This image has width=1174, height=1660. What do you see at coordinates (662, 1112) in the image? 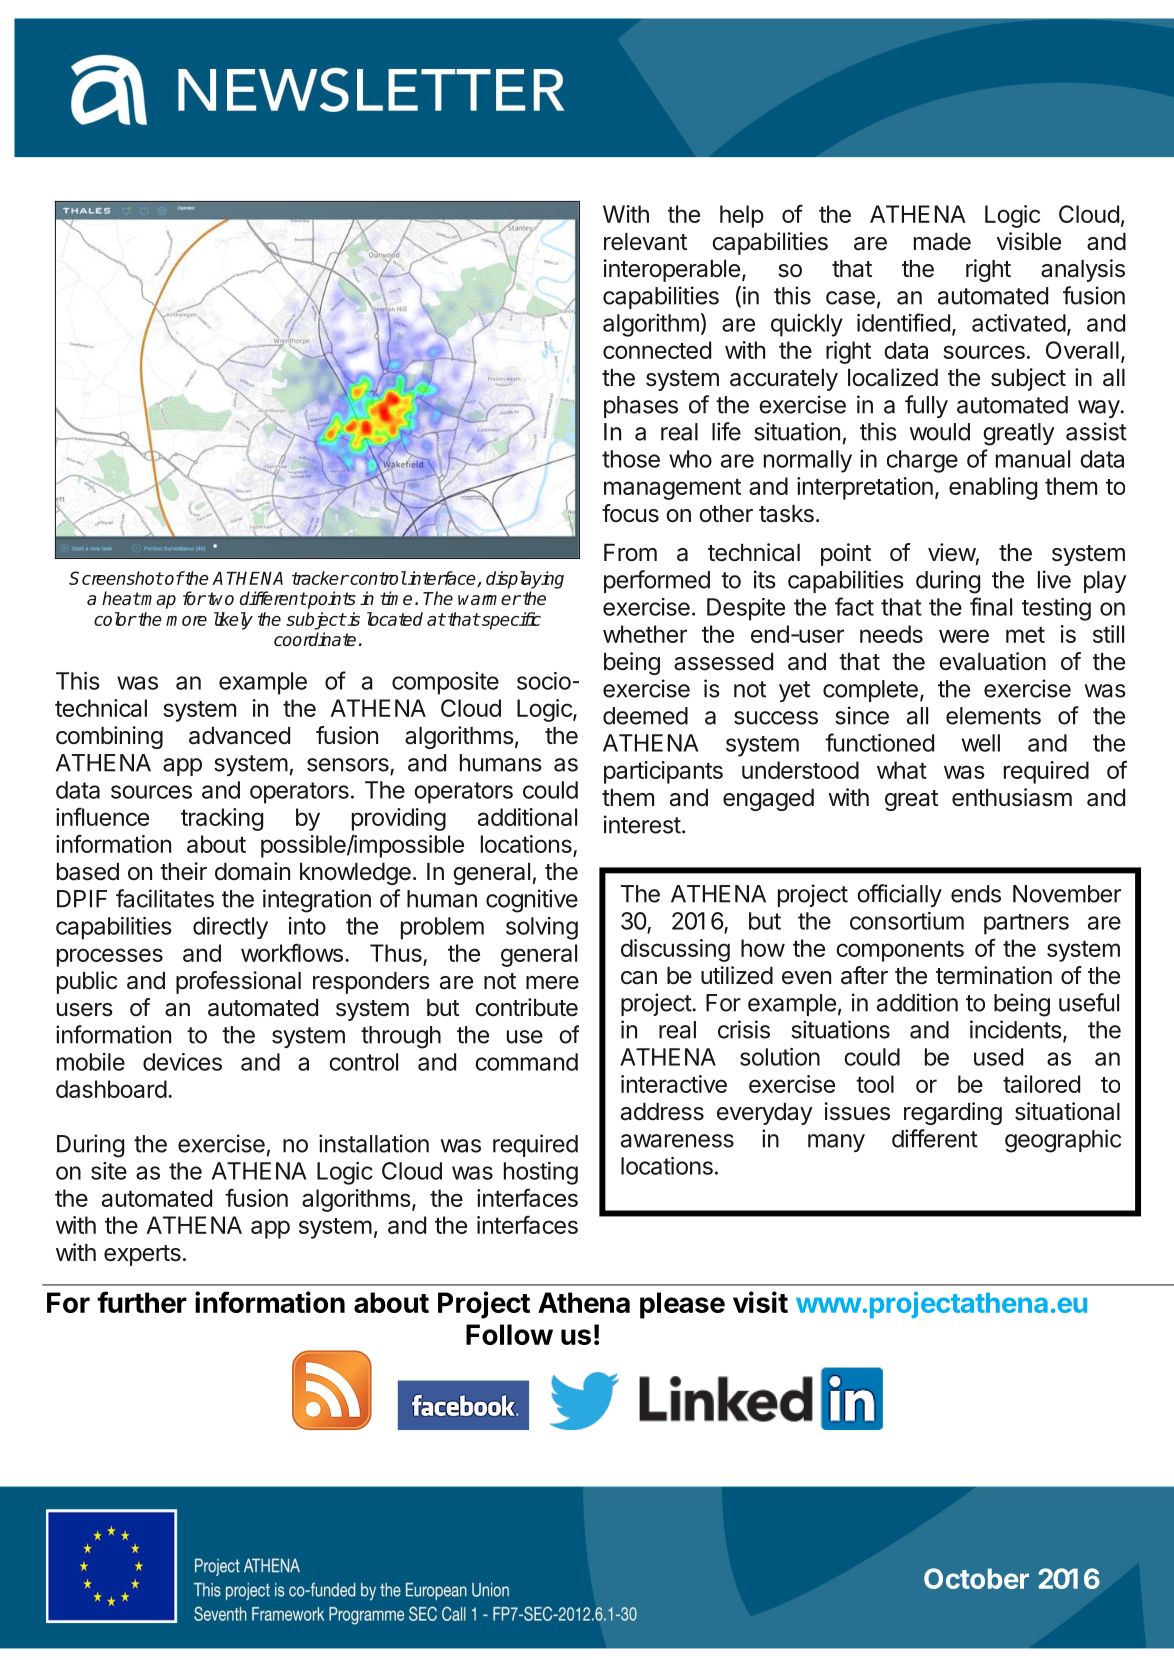
I see `address` at bounding box center [662, 1112].
